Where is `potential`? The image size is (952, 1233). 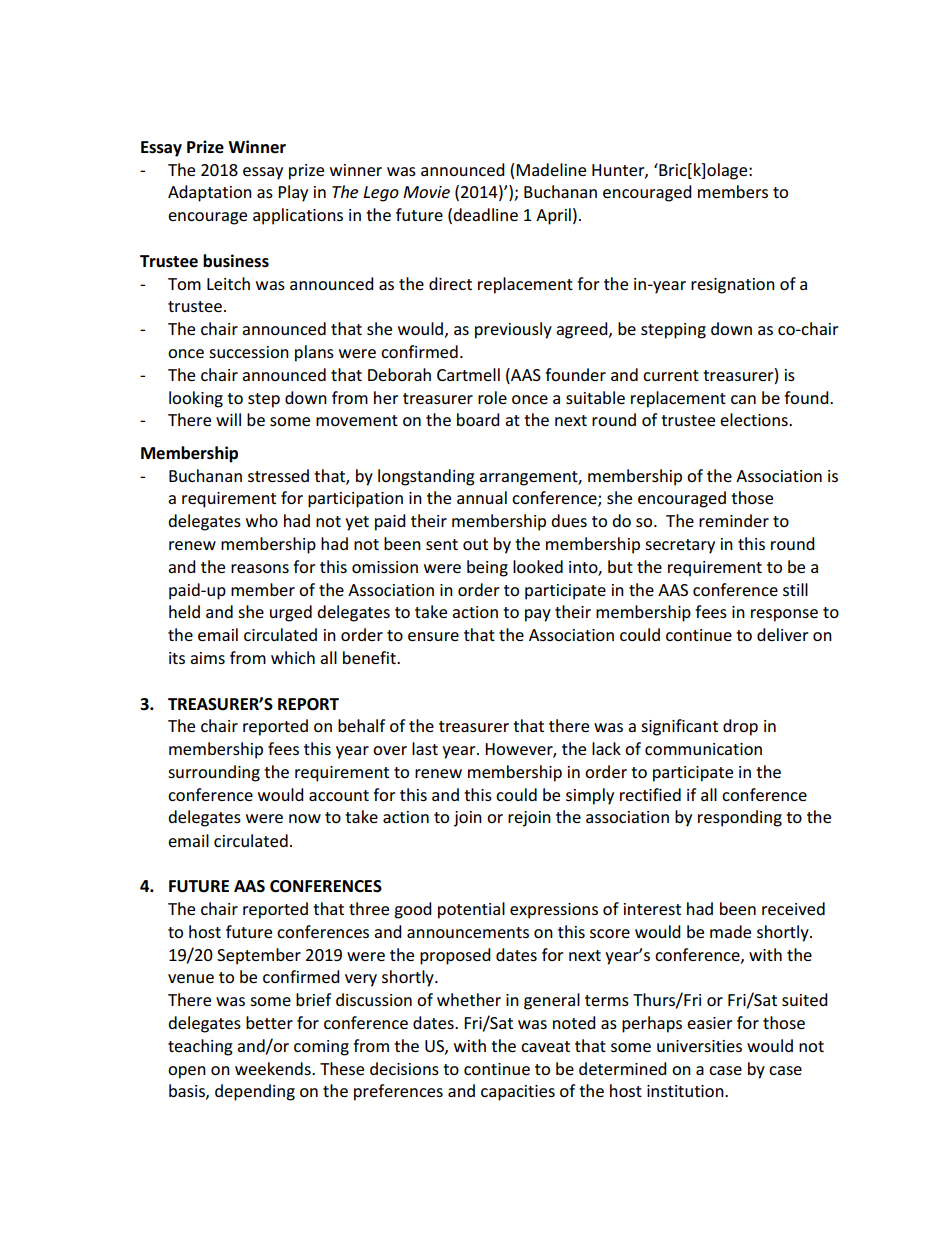 potential is located at coordinates (471, 910).
